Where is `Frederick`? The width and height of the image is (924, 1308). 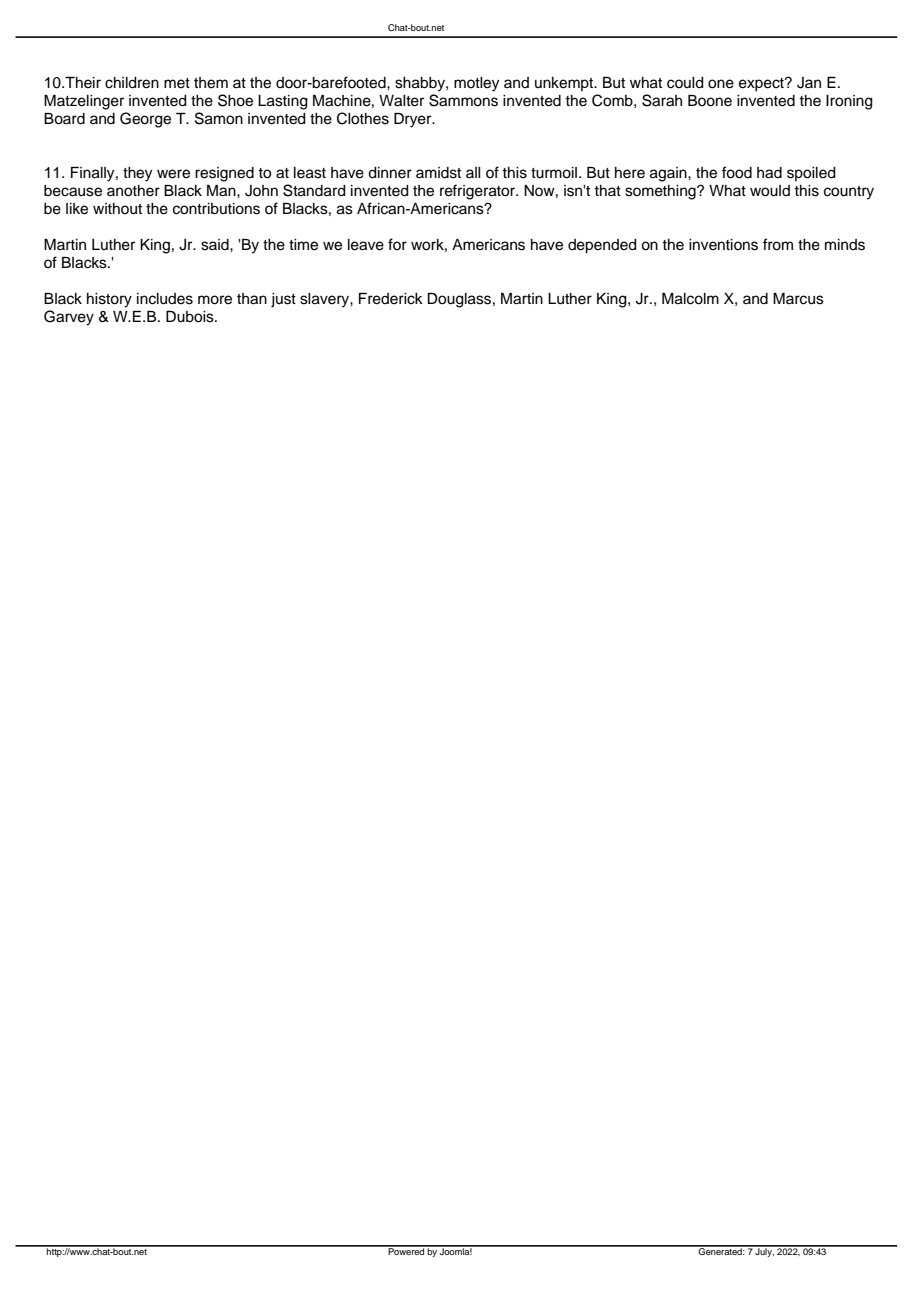 Frederick is located at coordinates (391, 299).
